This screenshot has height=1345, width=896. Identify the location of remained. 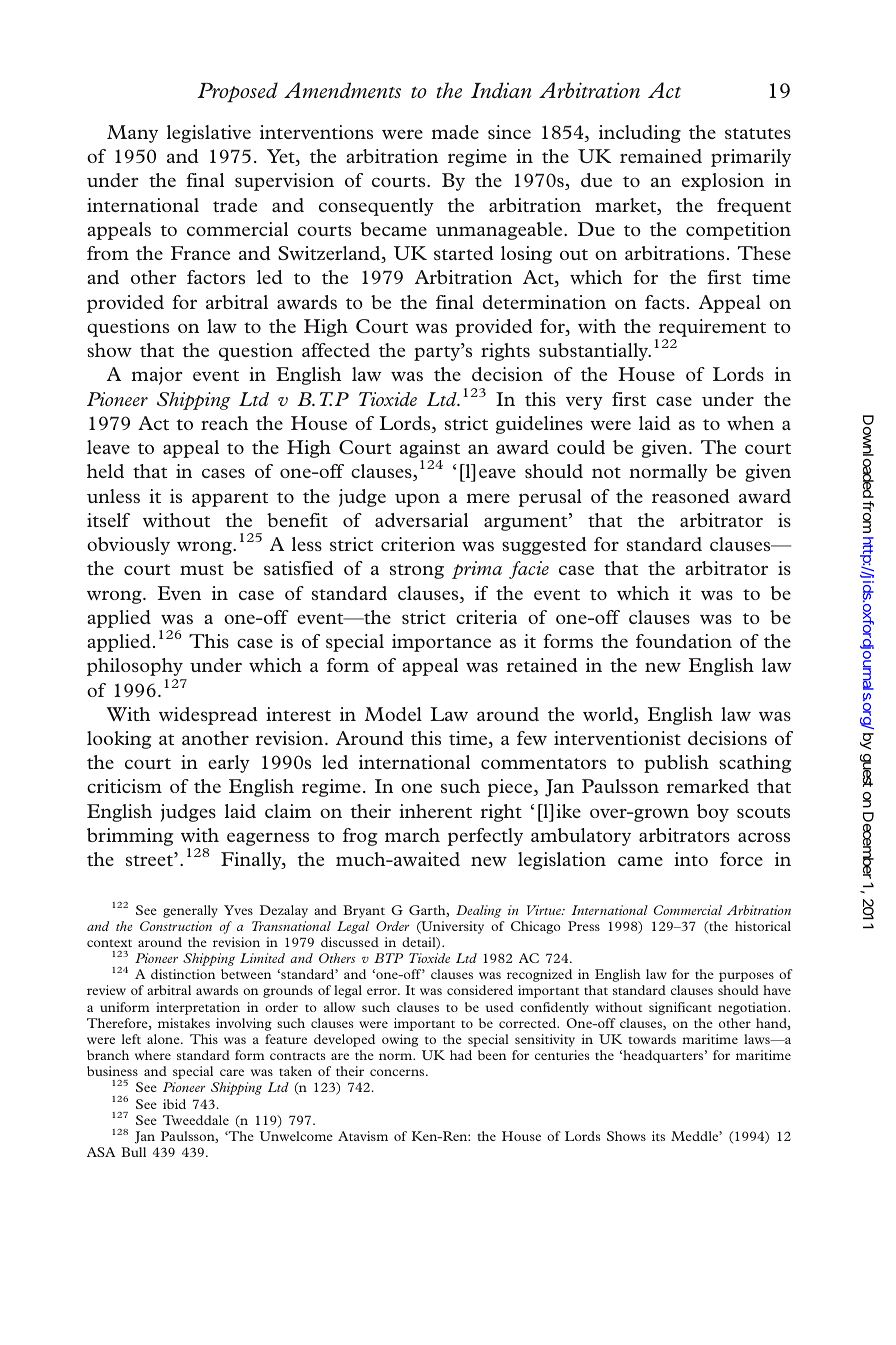
(661, 156).
